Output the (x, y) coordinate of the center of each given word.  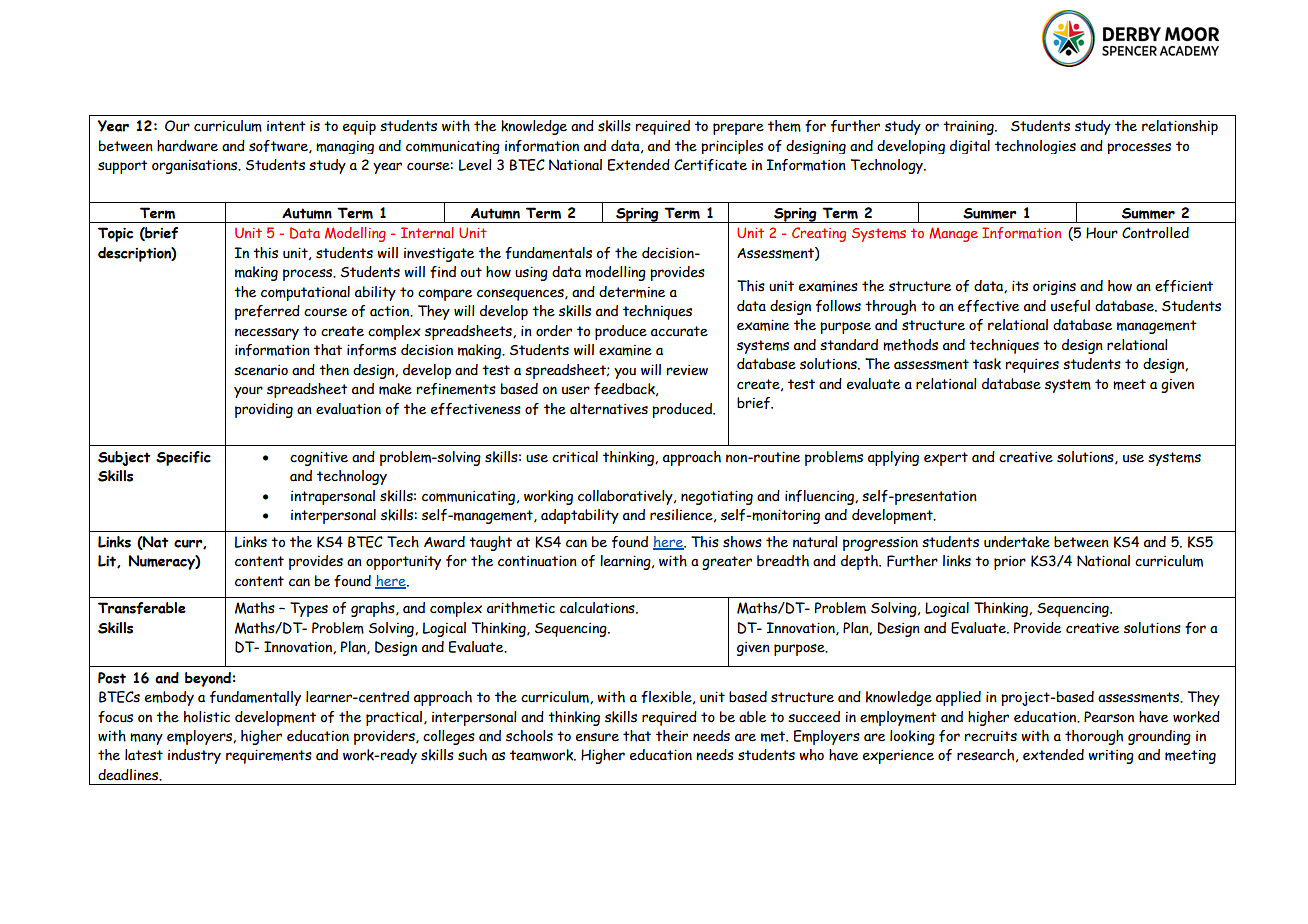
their (672, 736)
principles (732, 147)
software (279, 146)
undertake (1017, 542)
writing (1111, 757)
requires (1032, 366)
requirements (269, 756)
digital (970, 147)
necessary (267, 334)
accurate (679, 331)
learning (626, 562)
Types (309, 609)
